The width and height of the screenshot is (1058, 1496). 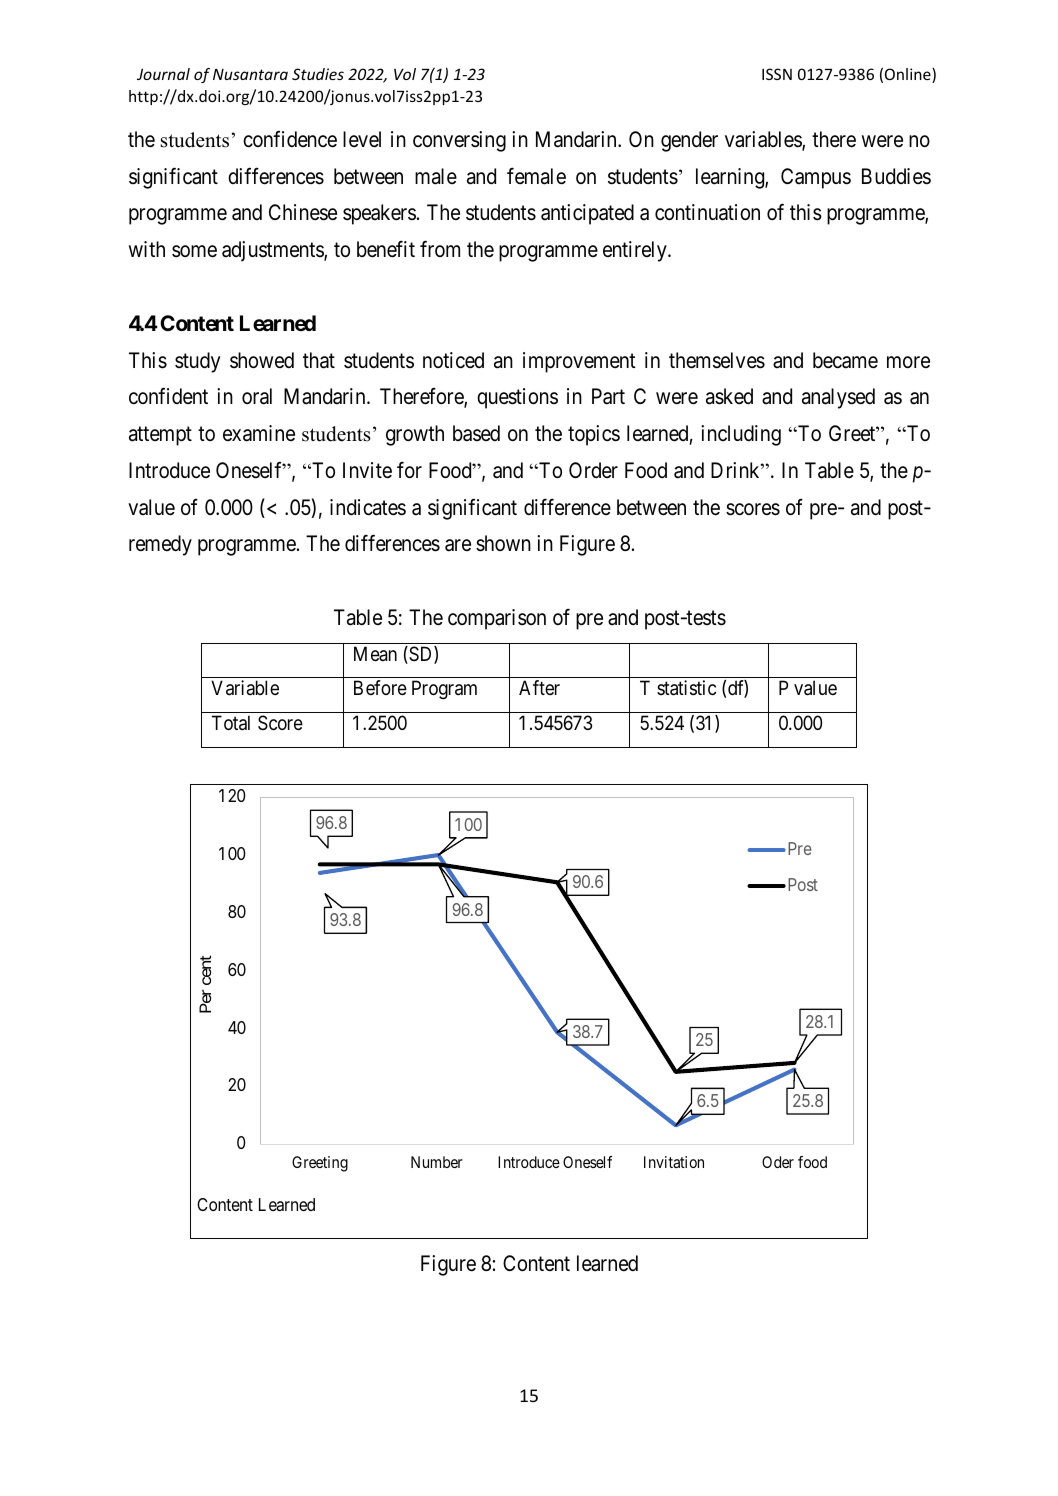 I want to click on statistic, so click(x=686, y=688).
